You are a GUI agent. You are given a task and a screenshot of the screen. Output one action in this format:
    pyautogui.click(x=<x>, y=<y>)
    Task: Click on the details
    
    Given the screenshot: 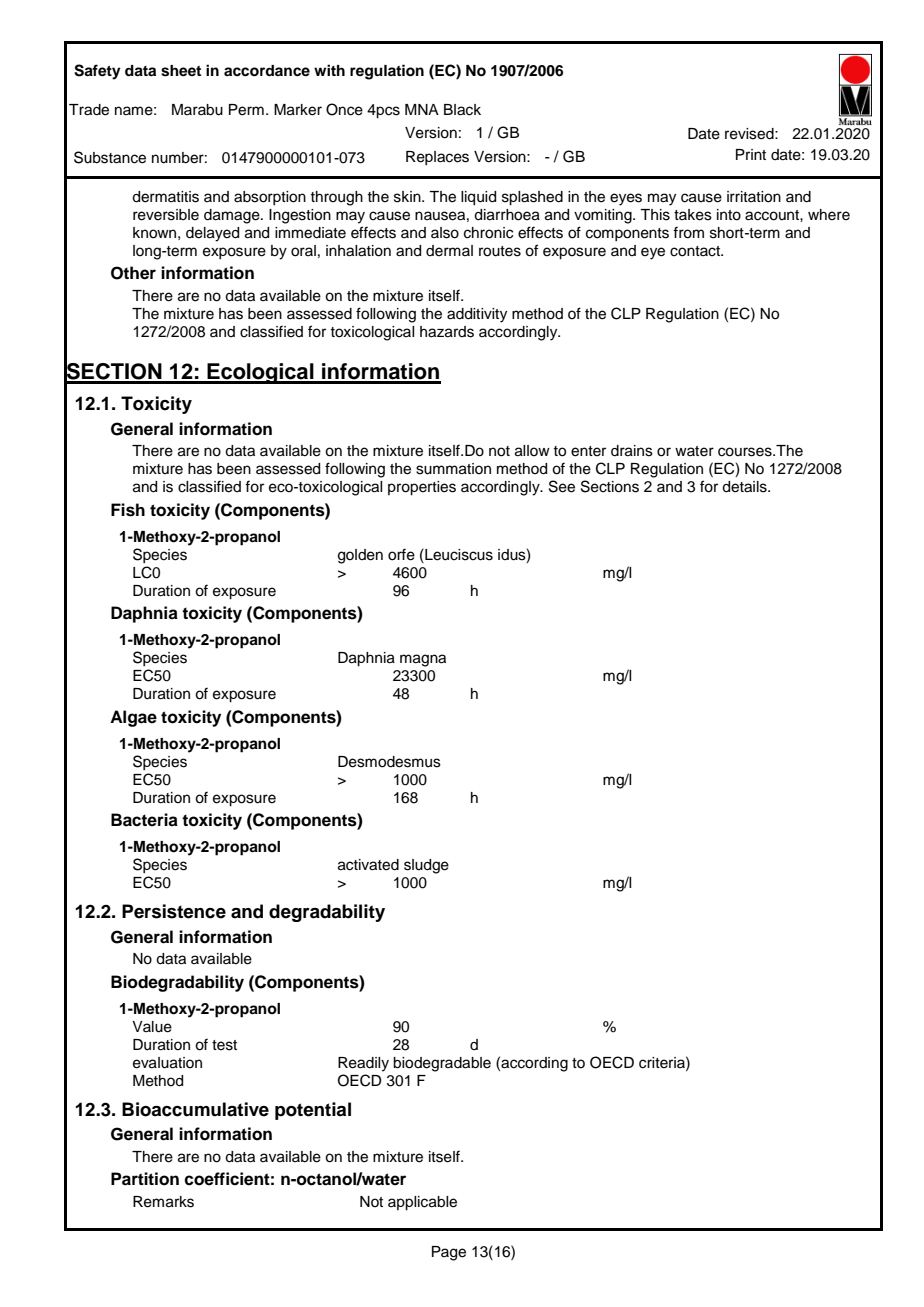 What is the action you would take?
    pyautogui.click(x=745, y=487)
